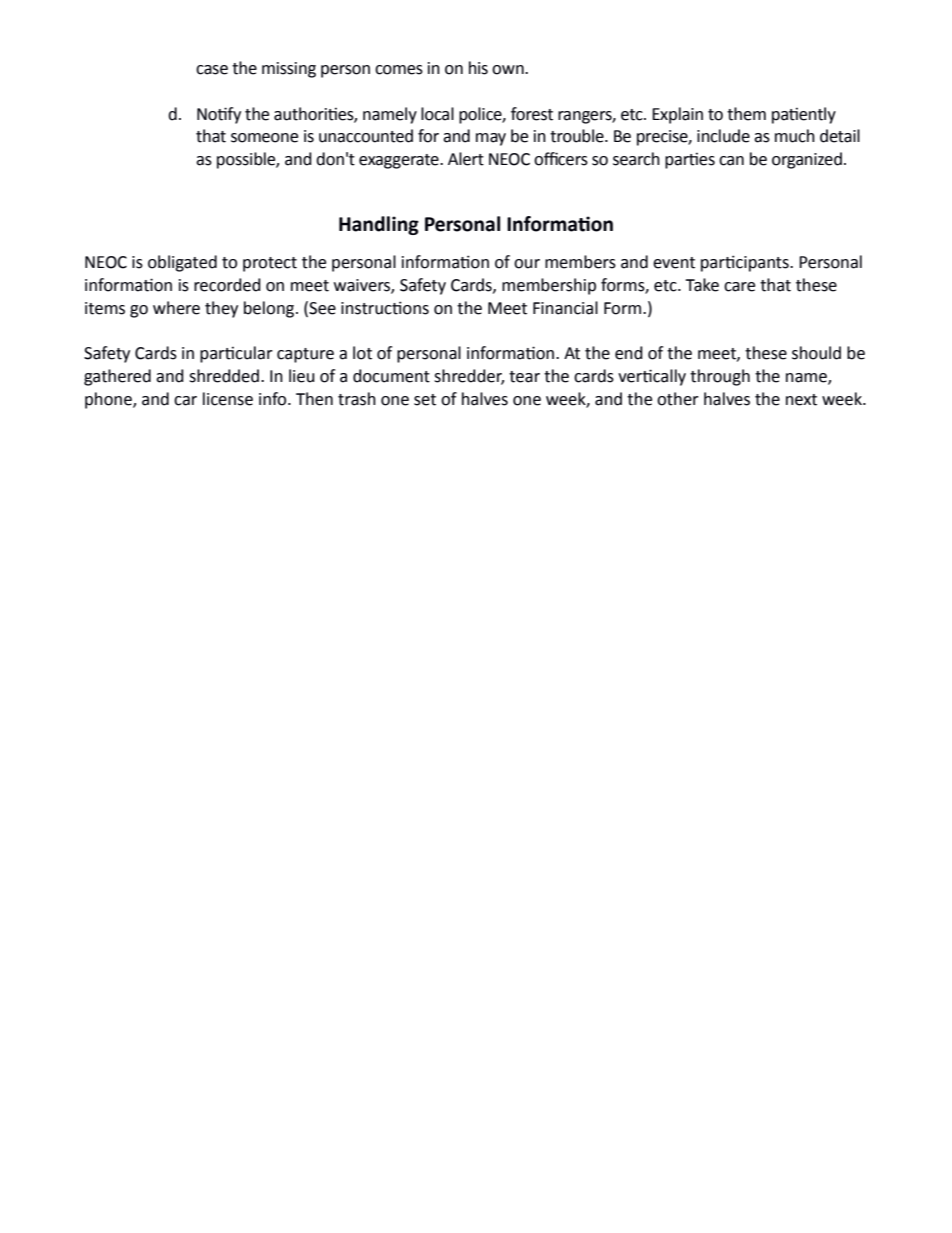  I want to click on case, so click(212, 70).
